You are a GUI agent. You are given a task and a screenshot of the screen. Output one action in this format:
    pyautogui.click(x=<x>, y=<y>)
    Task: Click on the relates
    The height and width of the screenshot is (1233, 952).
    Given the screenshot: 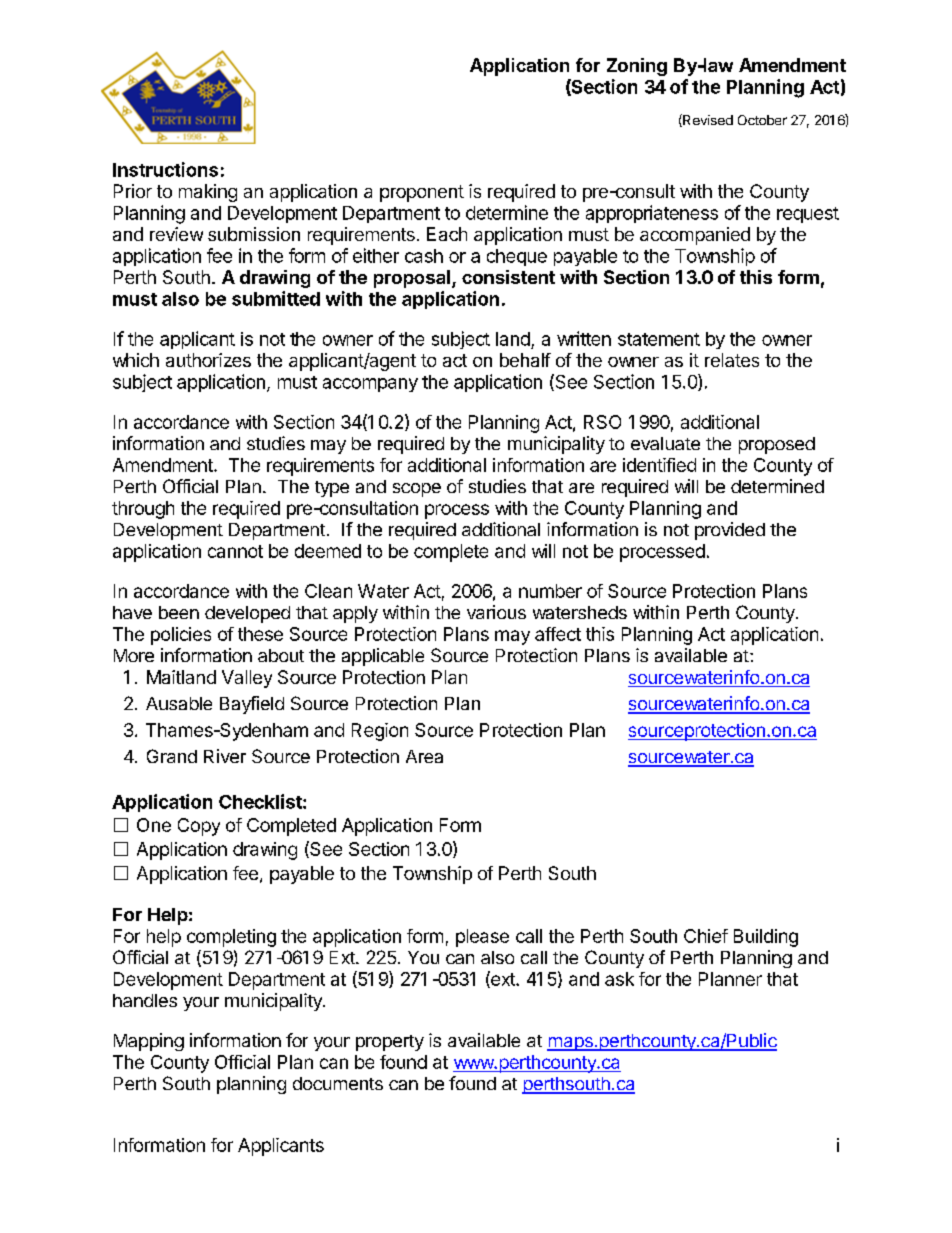 What is the action you would take?
    pyautogui.click(x=732, y=360)
